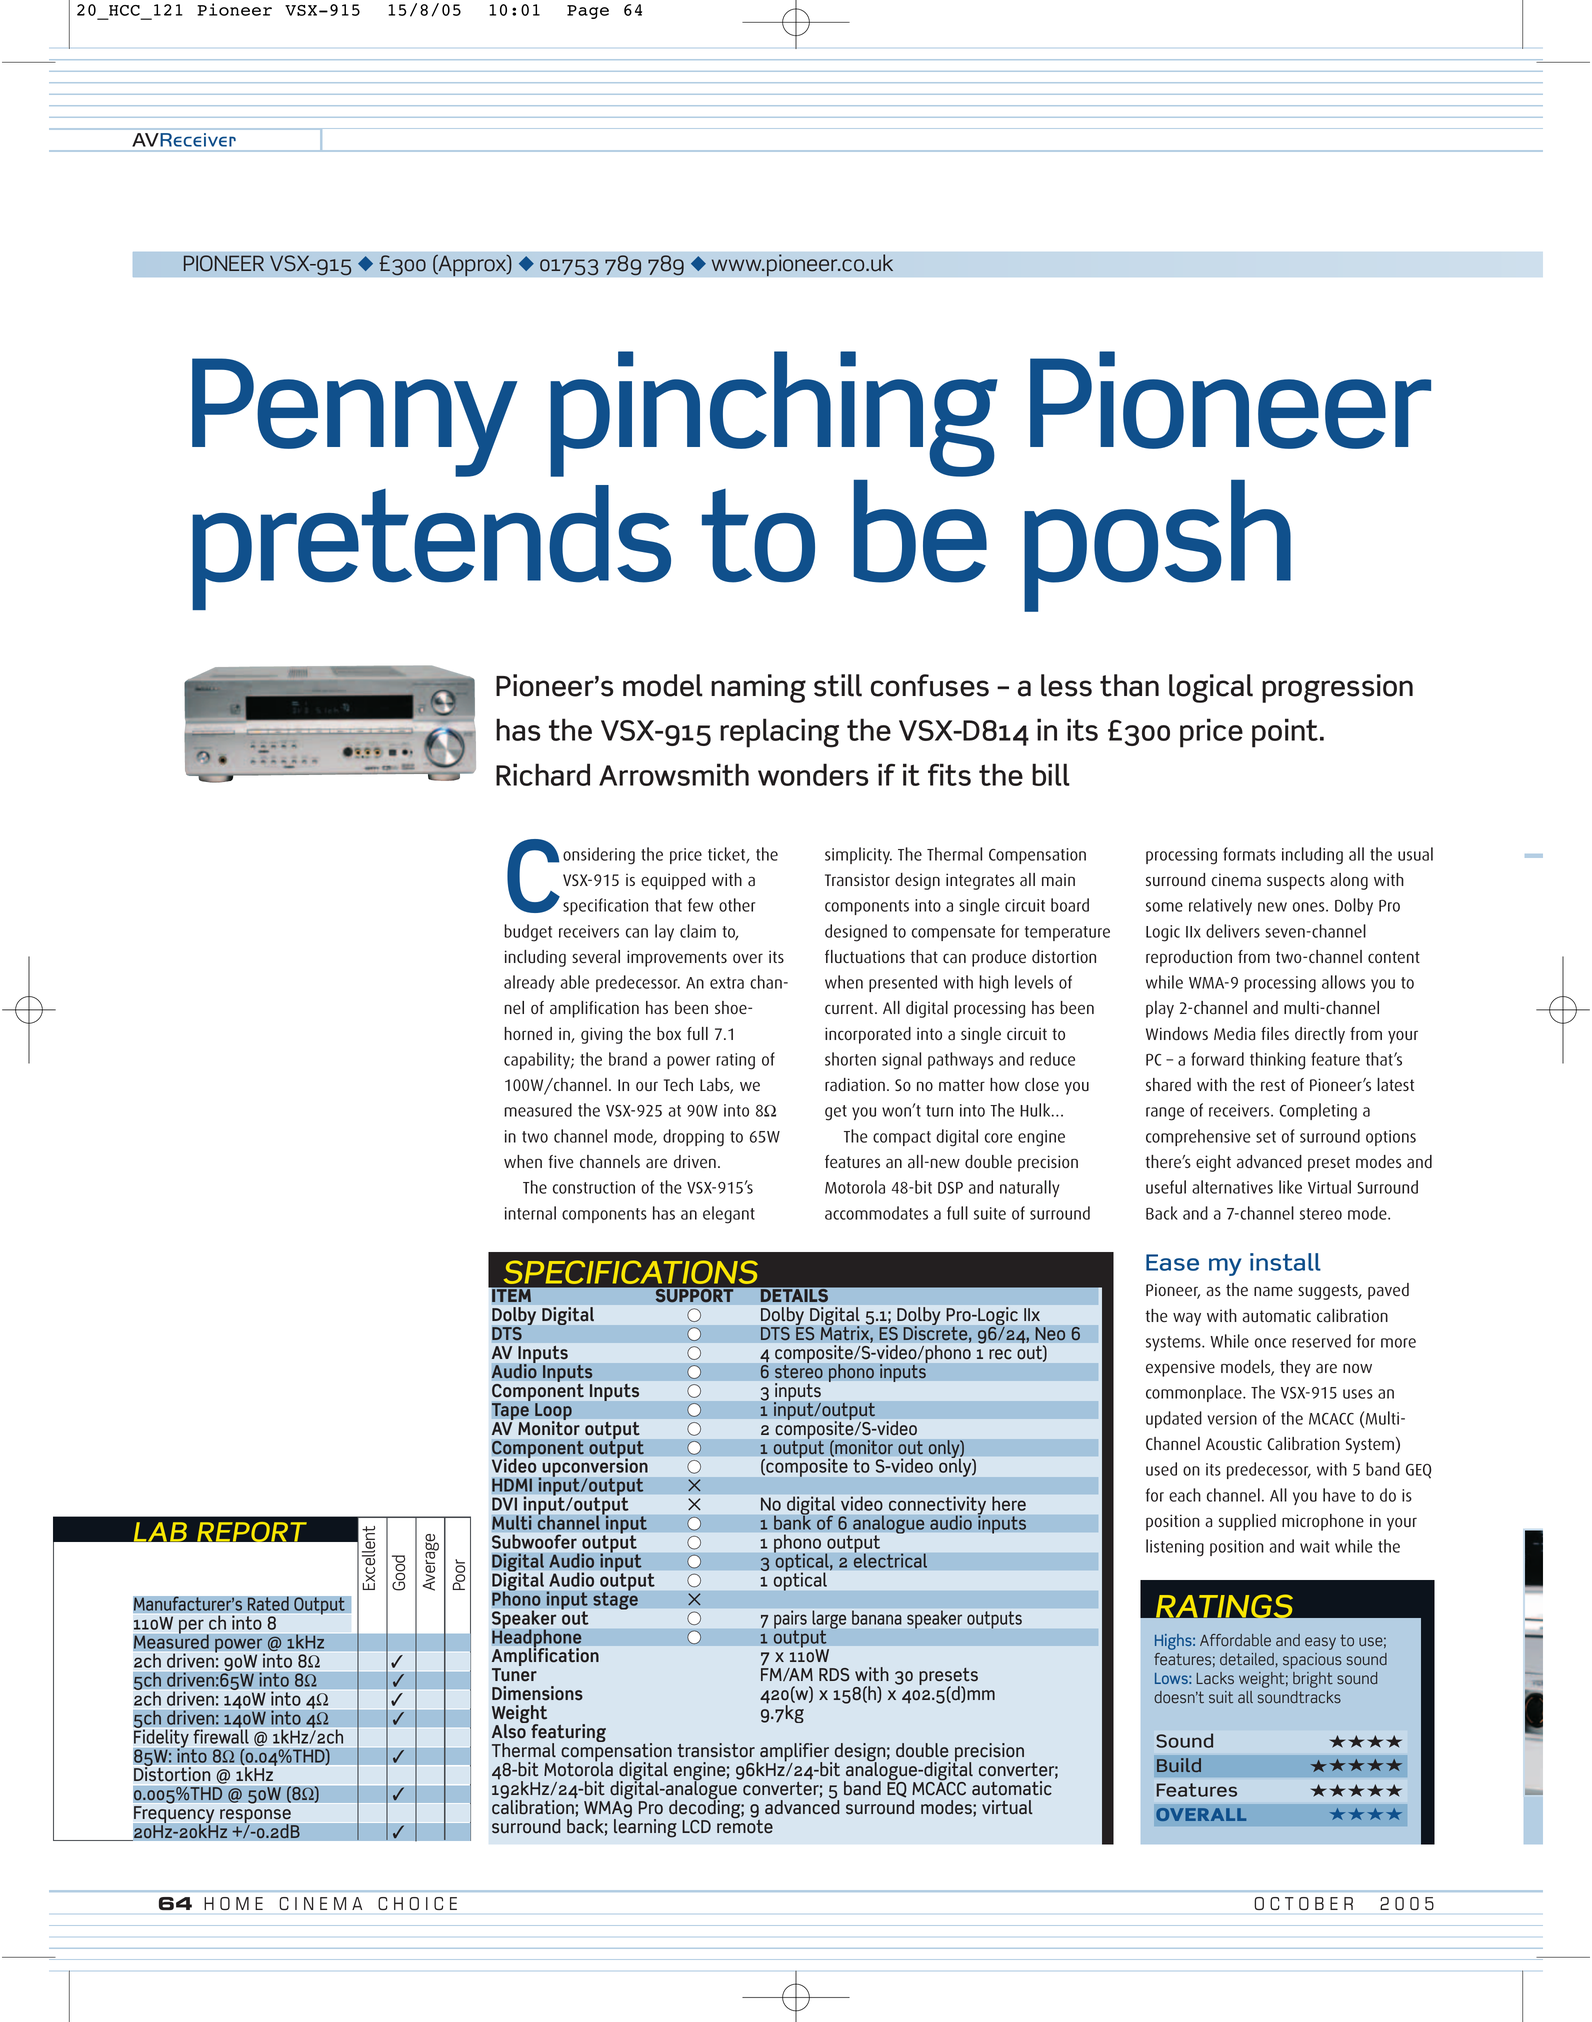 The height and width of the screenshot is (2022, 1592). I want to click on supplied, so click(1247, 1522).
